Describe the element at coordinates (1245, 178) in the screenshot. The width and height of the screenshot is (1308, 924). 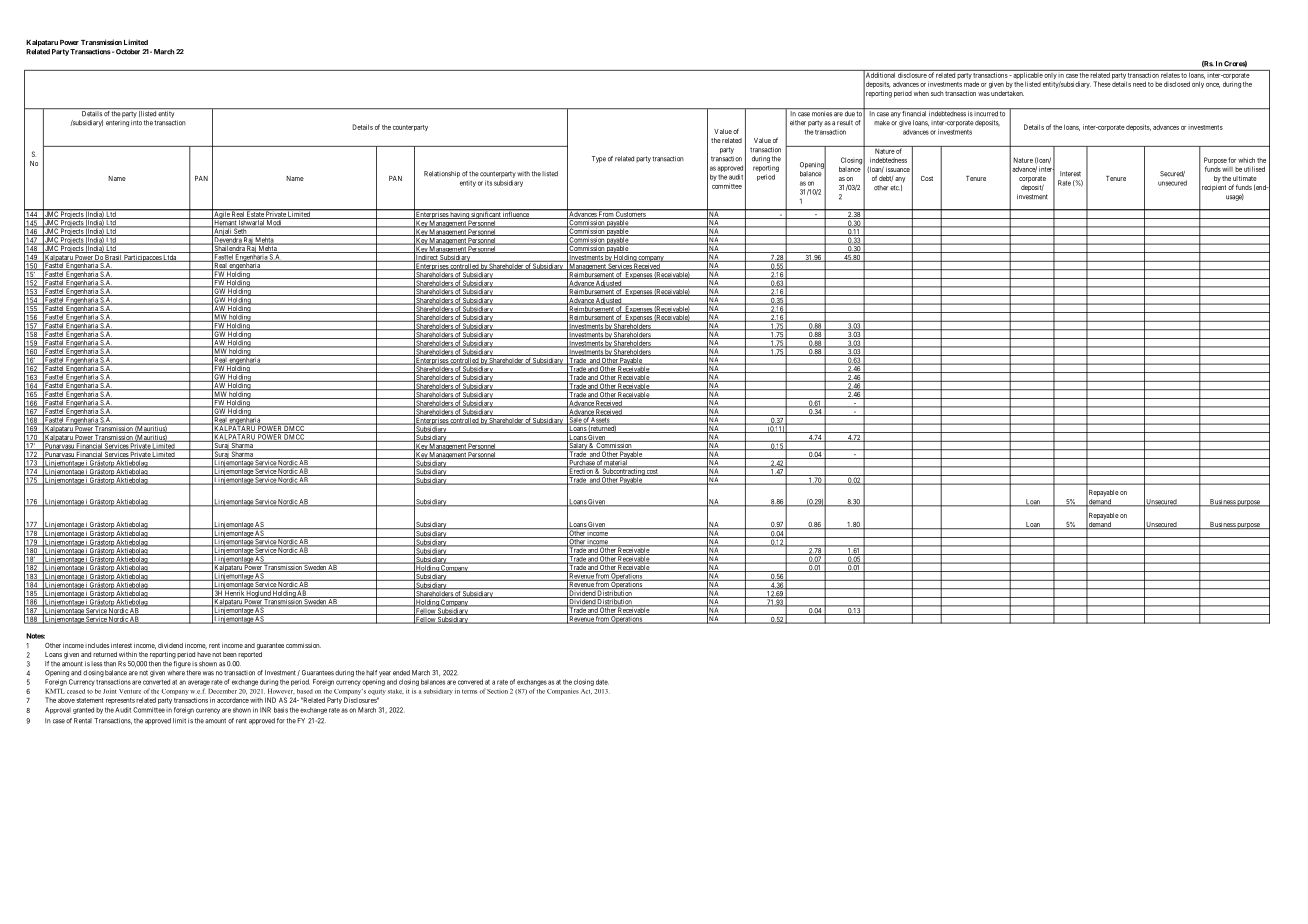
I see `ultimate` at that location.
